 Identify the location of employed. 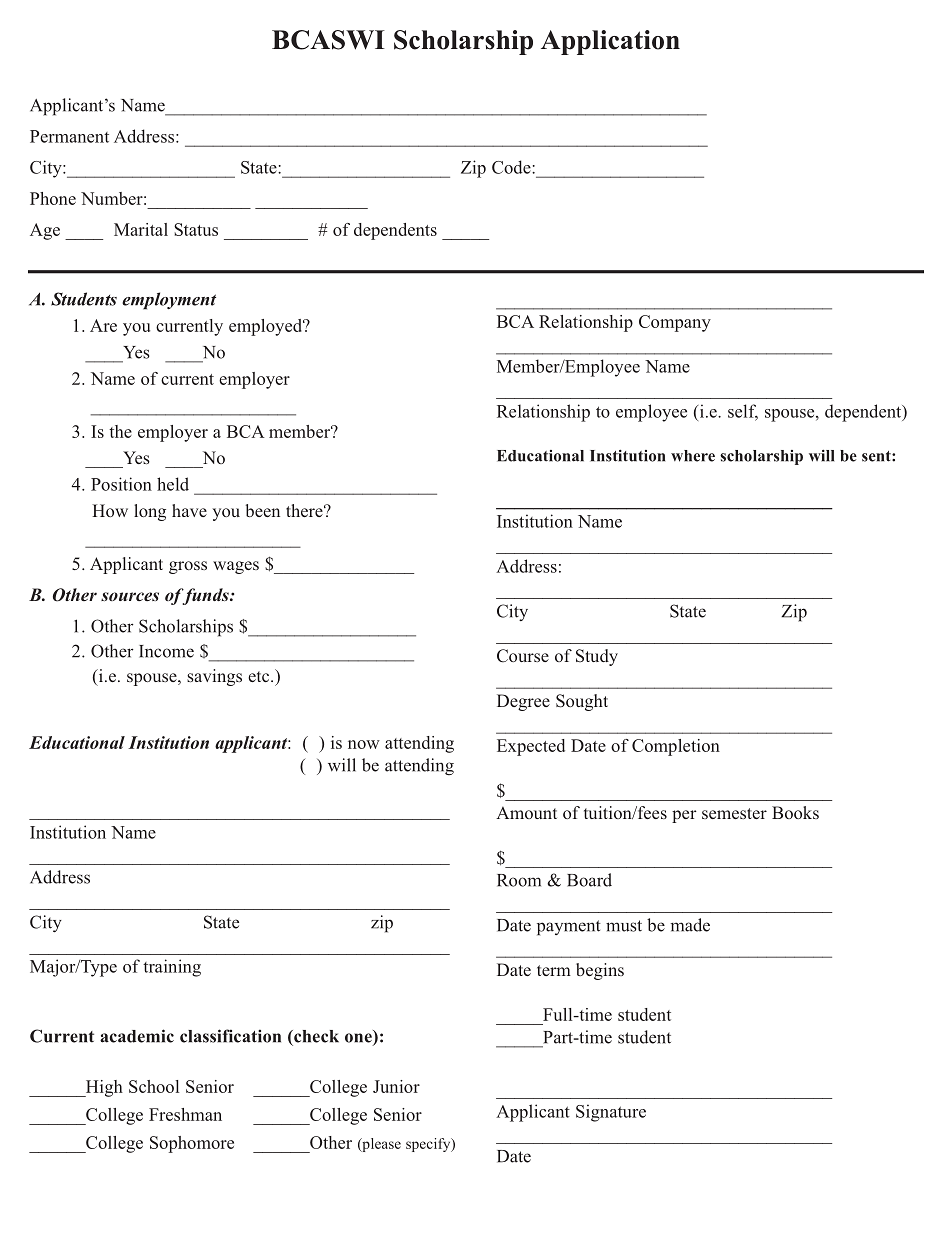
(267, 327).
